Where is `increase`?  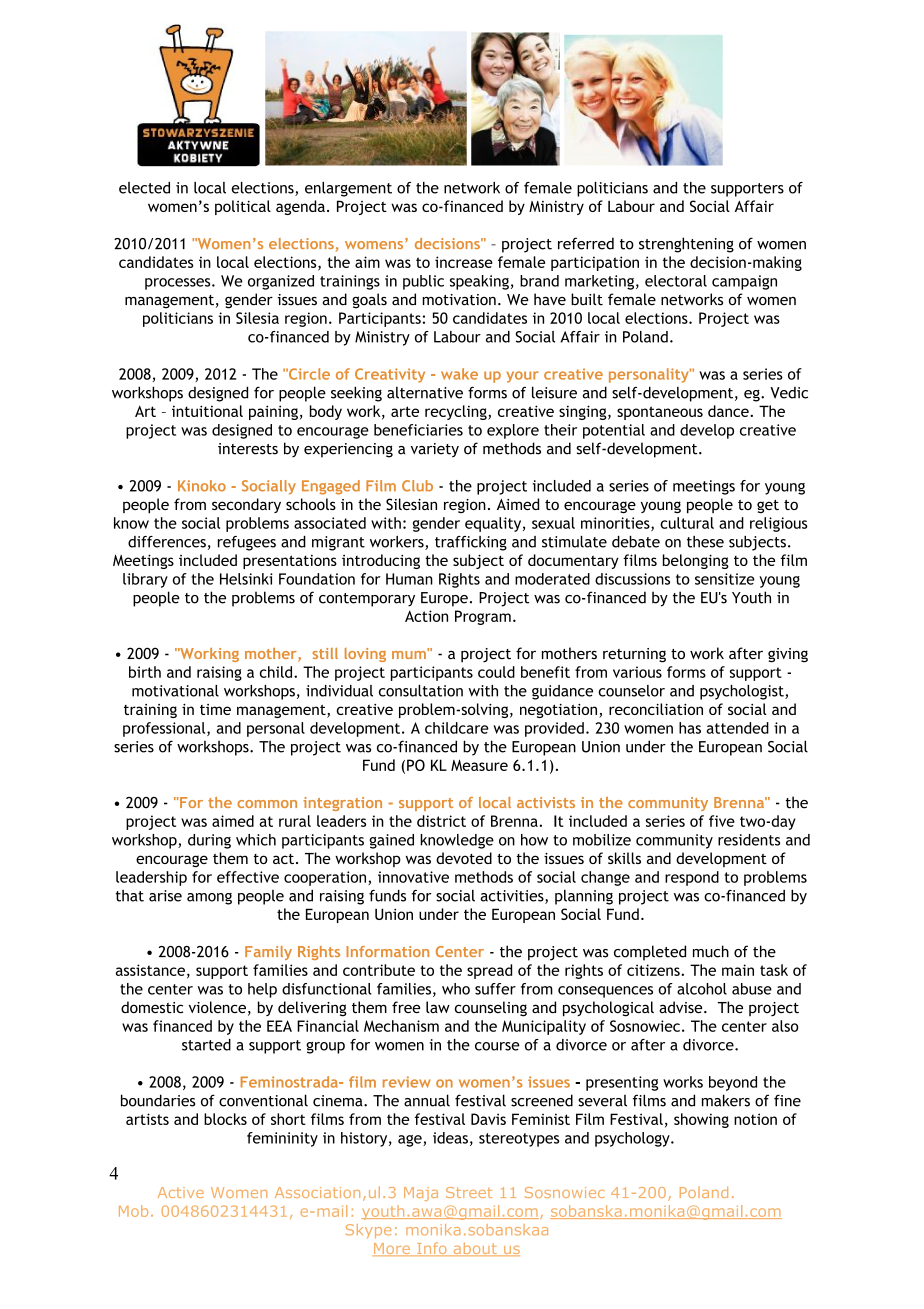 increase is located at coordinates (464, 262).
